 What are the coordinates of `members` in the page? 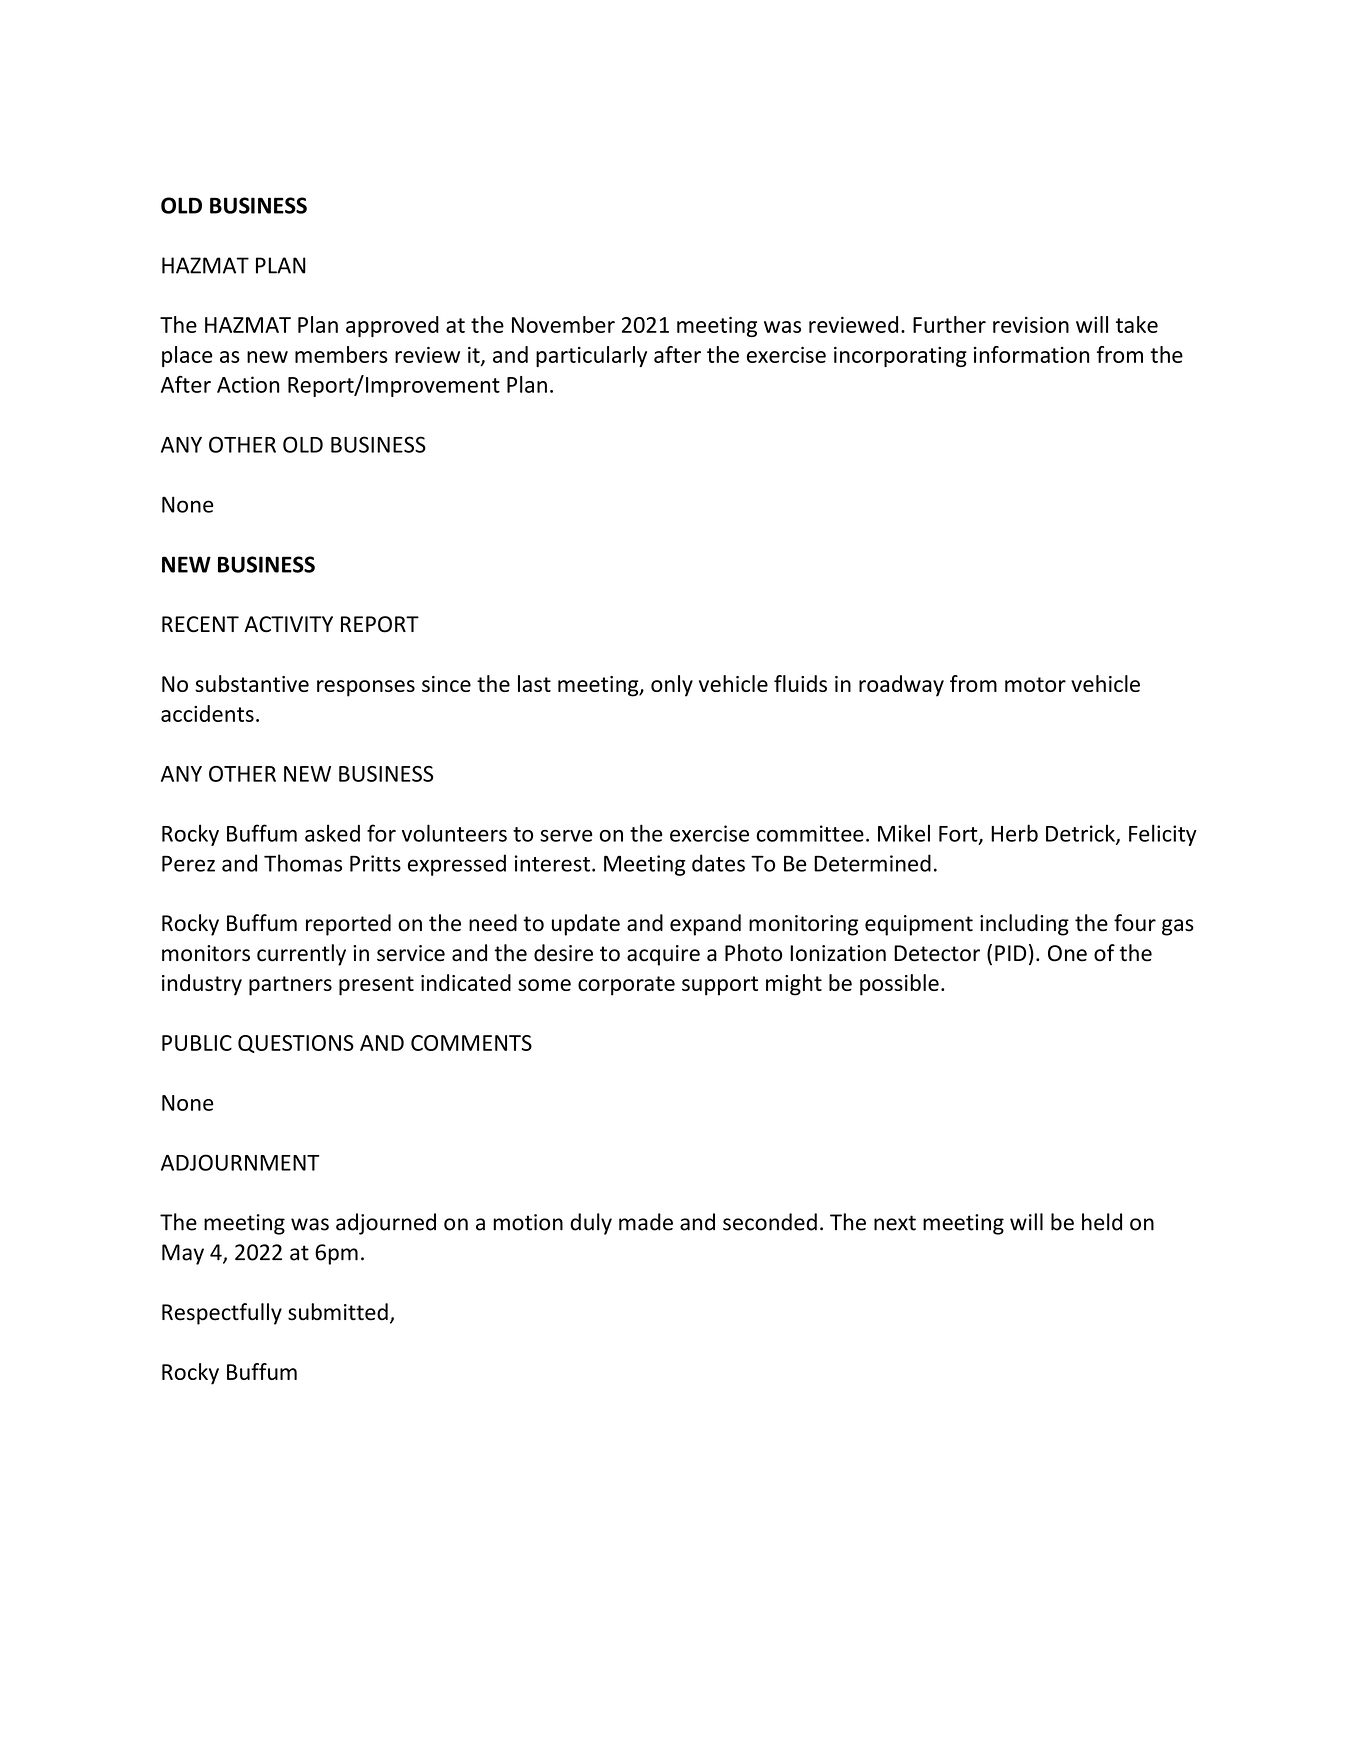 It's located at (341, 354).
